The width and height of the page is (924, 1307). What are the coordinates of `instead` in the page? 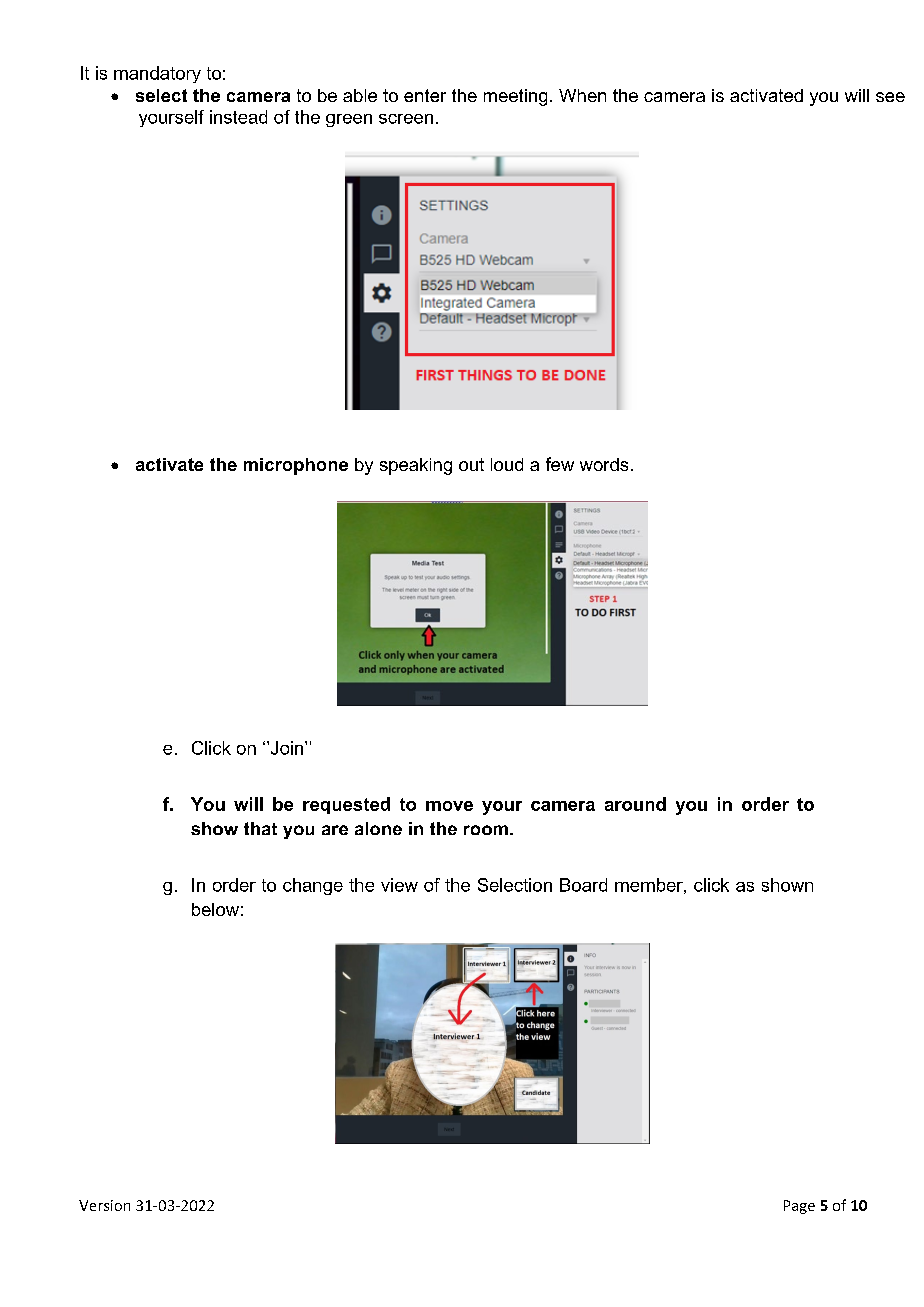 It's located at (238, 117).
